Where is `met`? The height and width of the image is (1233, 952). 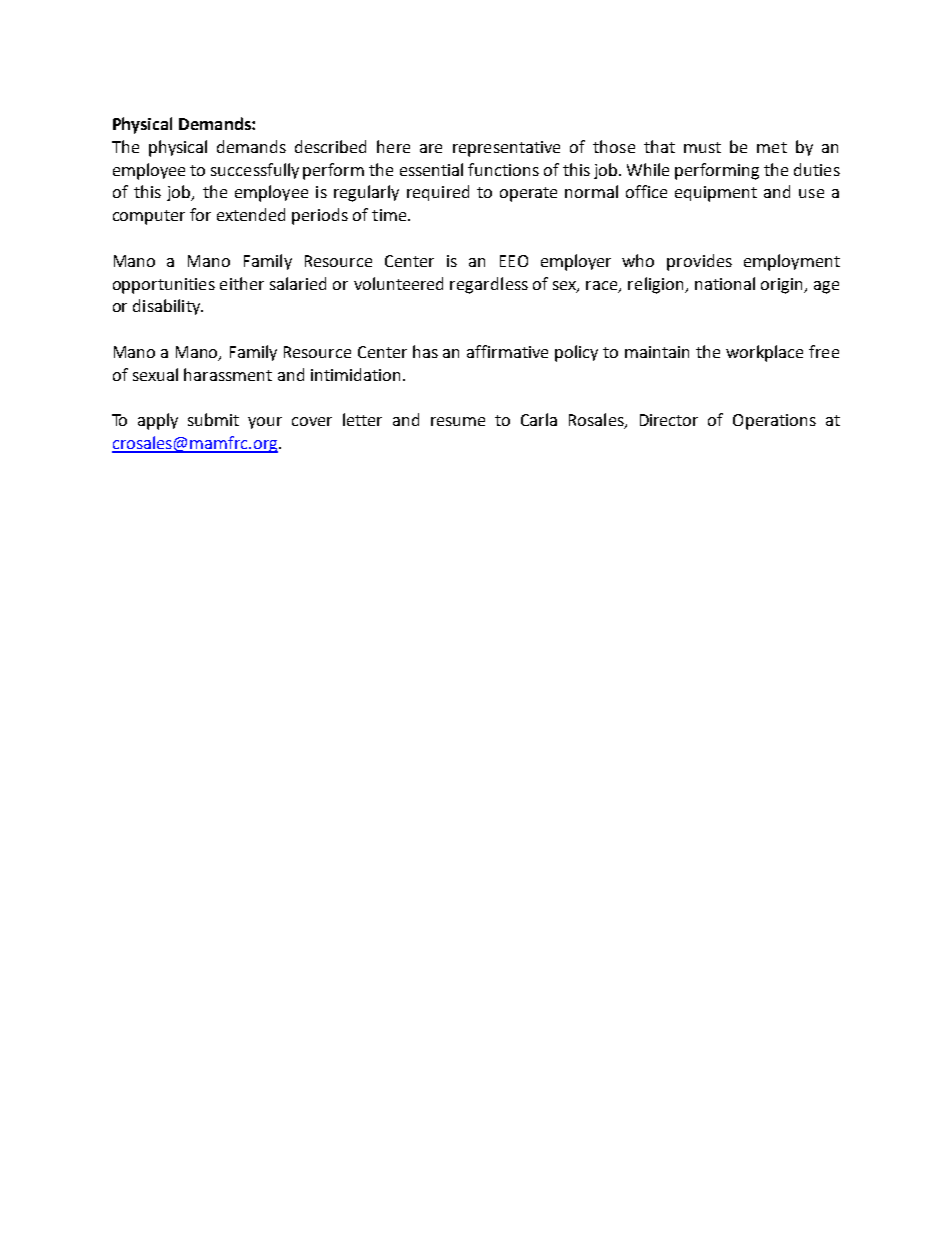 met is located at coordinates (772, 147).
